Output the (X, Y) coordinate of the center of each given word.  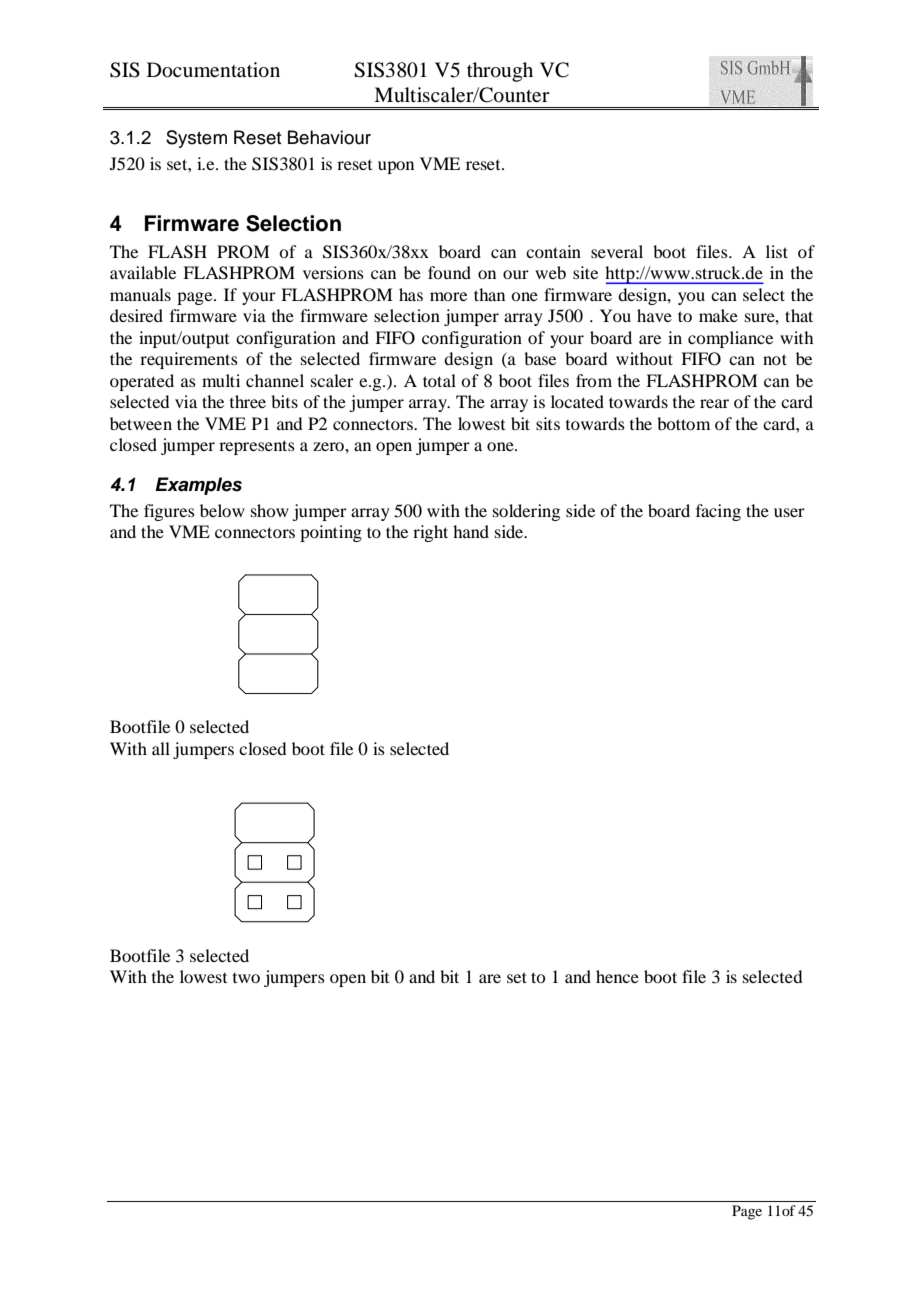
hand (471, 531)
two (246, 978)
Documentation (213, 70)
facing (718, 512)
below (222, 510)
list (777, 251)
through (500, 72)
